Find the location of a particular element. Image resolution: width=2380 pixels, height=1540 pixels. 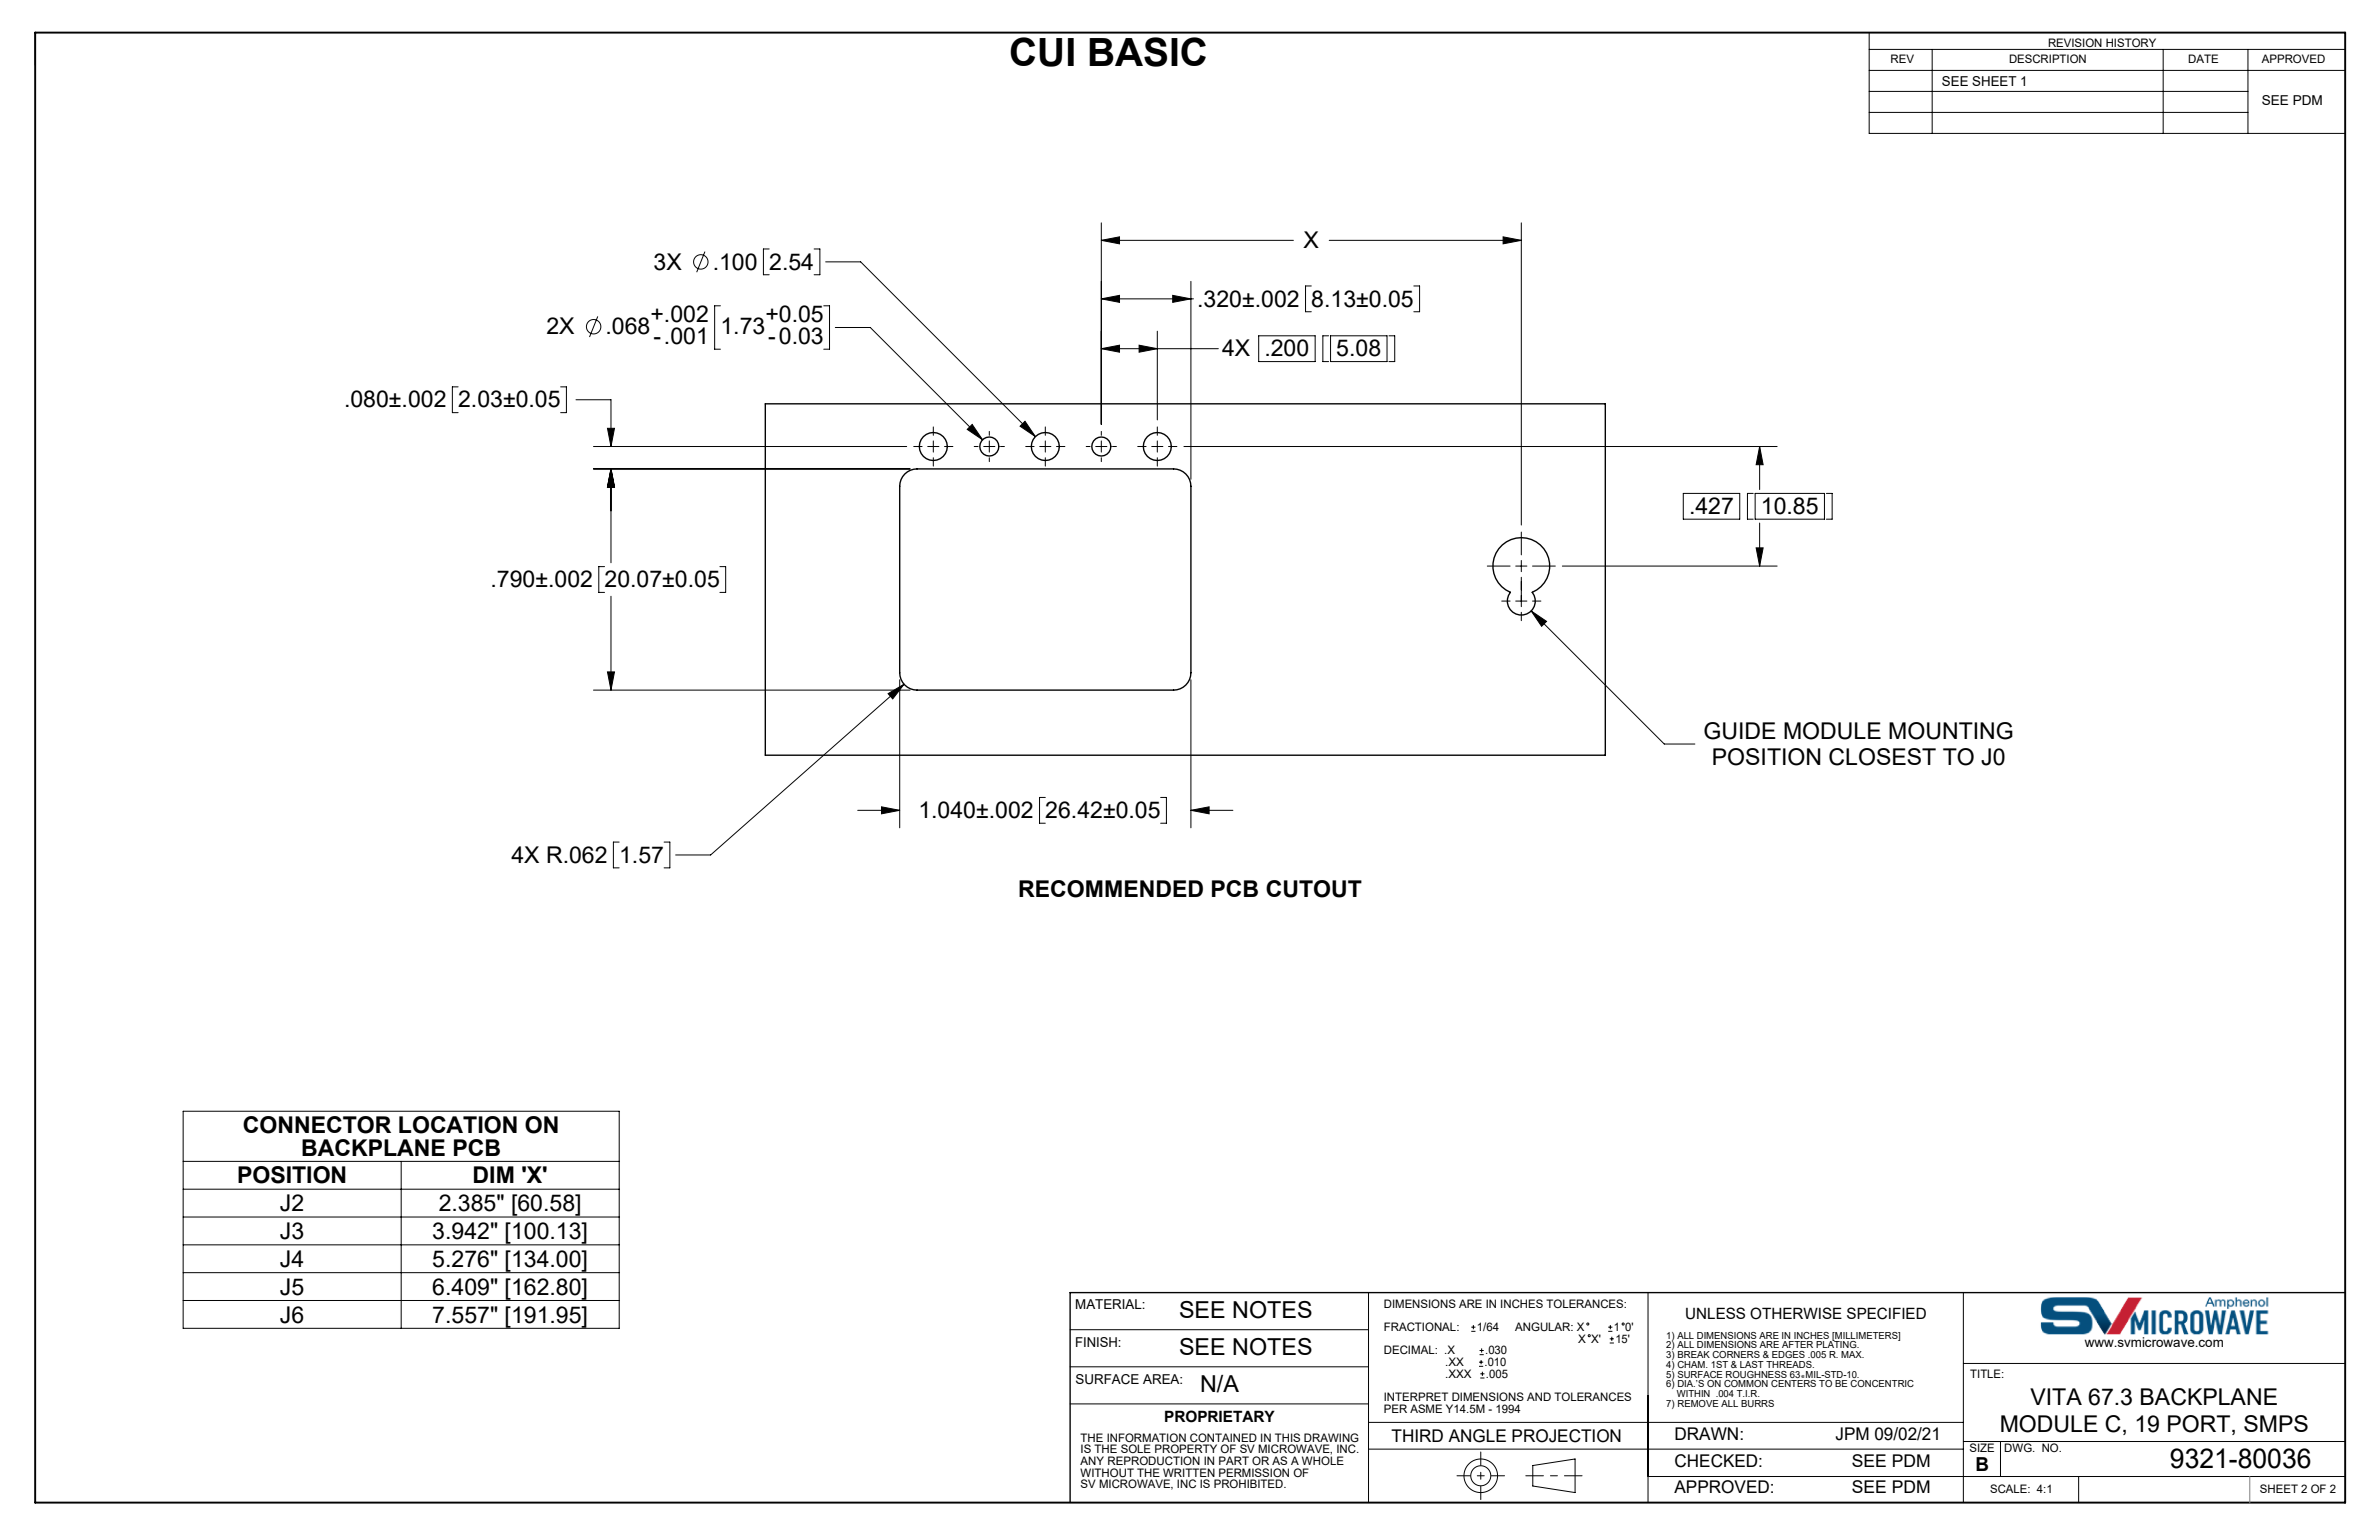

LOCATION is located at coordinates (458, 1125).
